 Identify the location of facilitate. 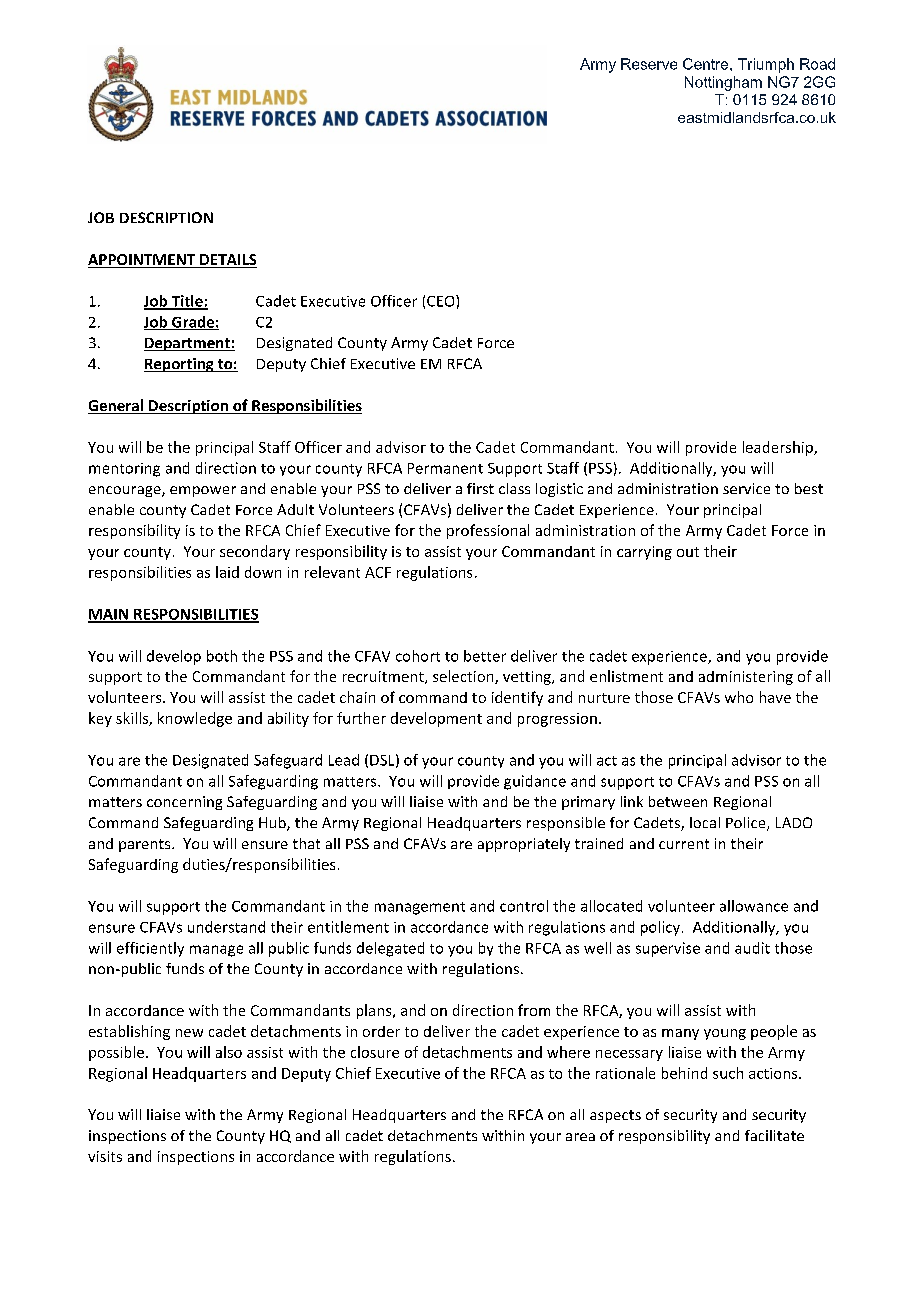
(774, 1135).
